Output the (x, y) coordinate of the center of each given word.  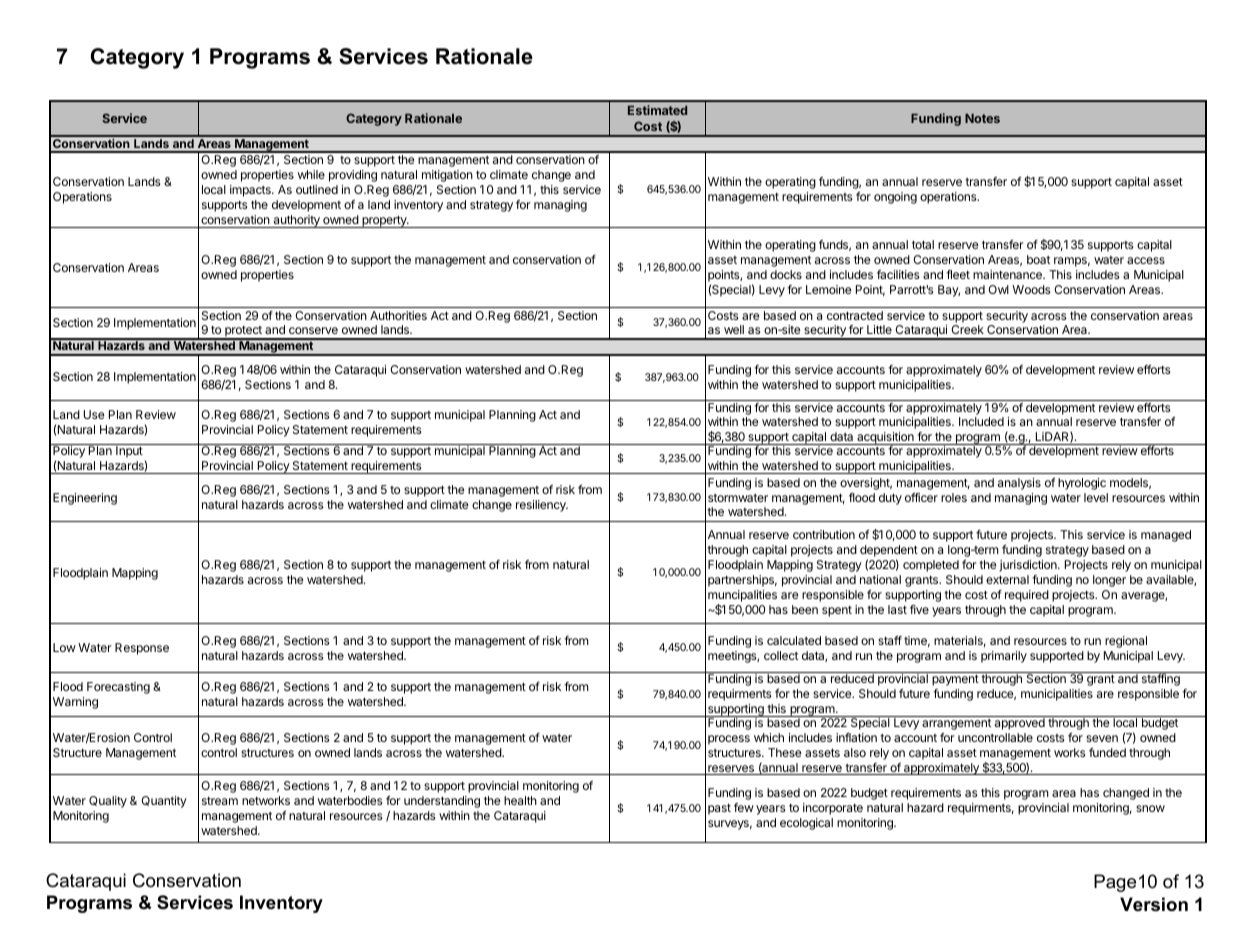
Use (94, 414)
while (311, 174)
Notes (982, 118)
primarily (1004, 657)
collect (781, 655)
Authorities (398, 315)
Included (981, 421)
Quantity (164, 802)
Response (142, 649)
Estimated (657, 110)
